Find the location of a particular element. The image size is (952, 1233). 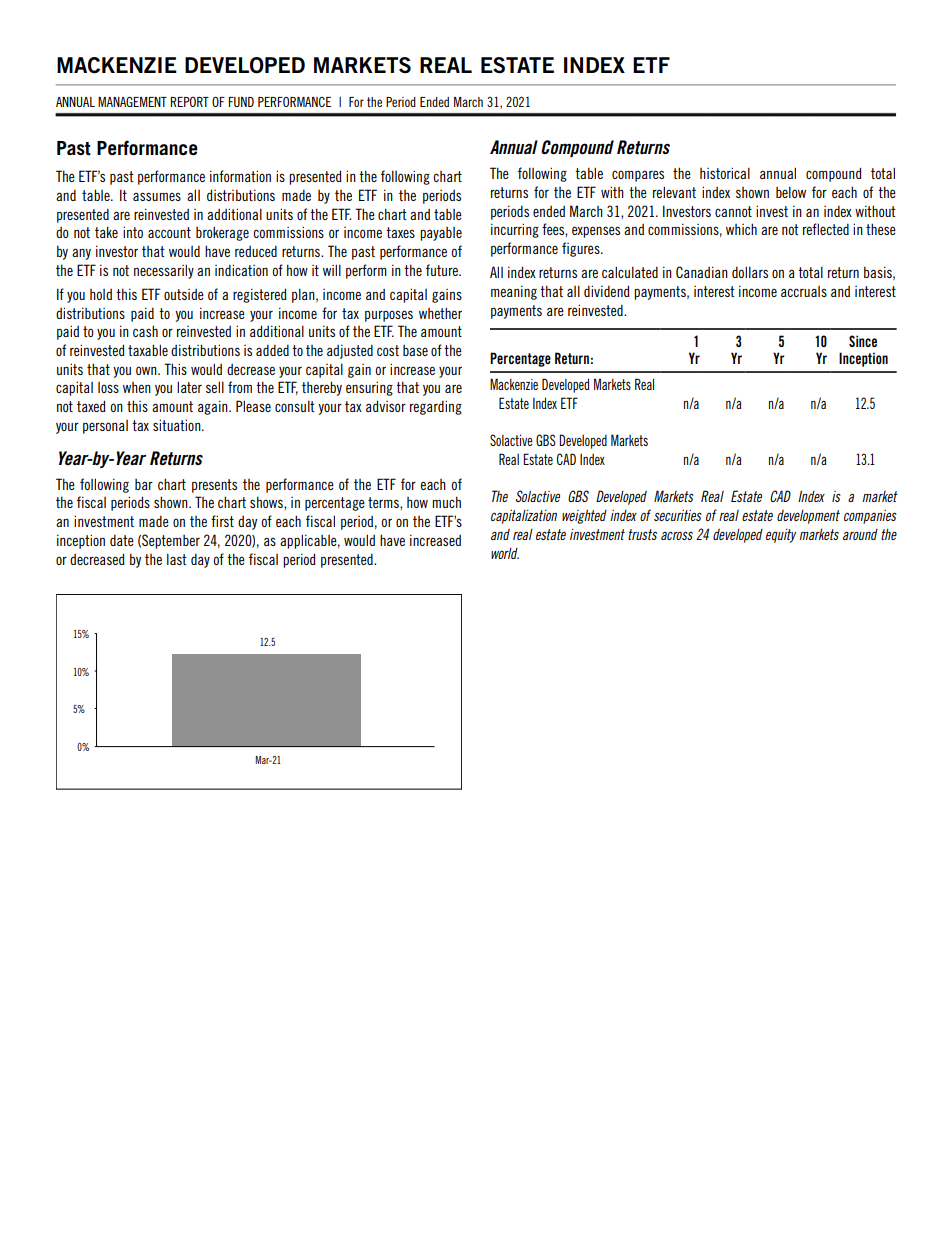

world is located at coordinates (505, 553).
